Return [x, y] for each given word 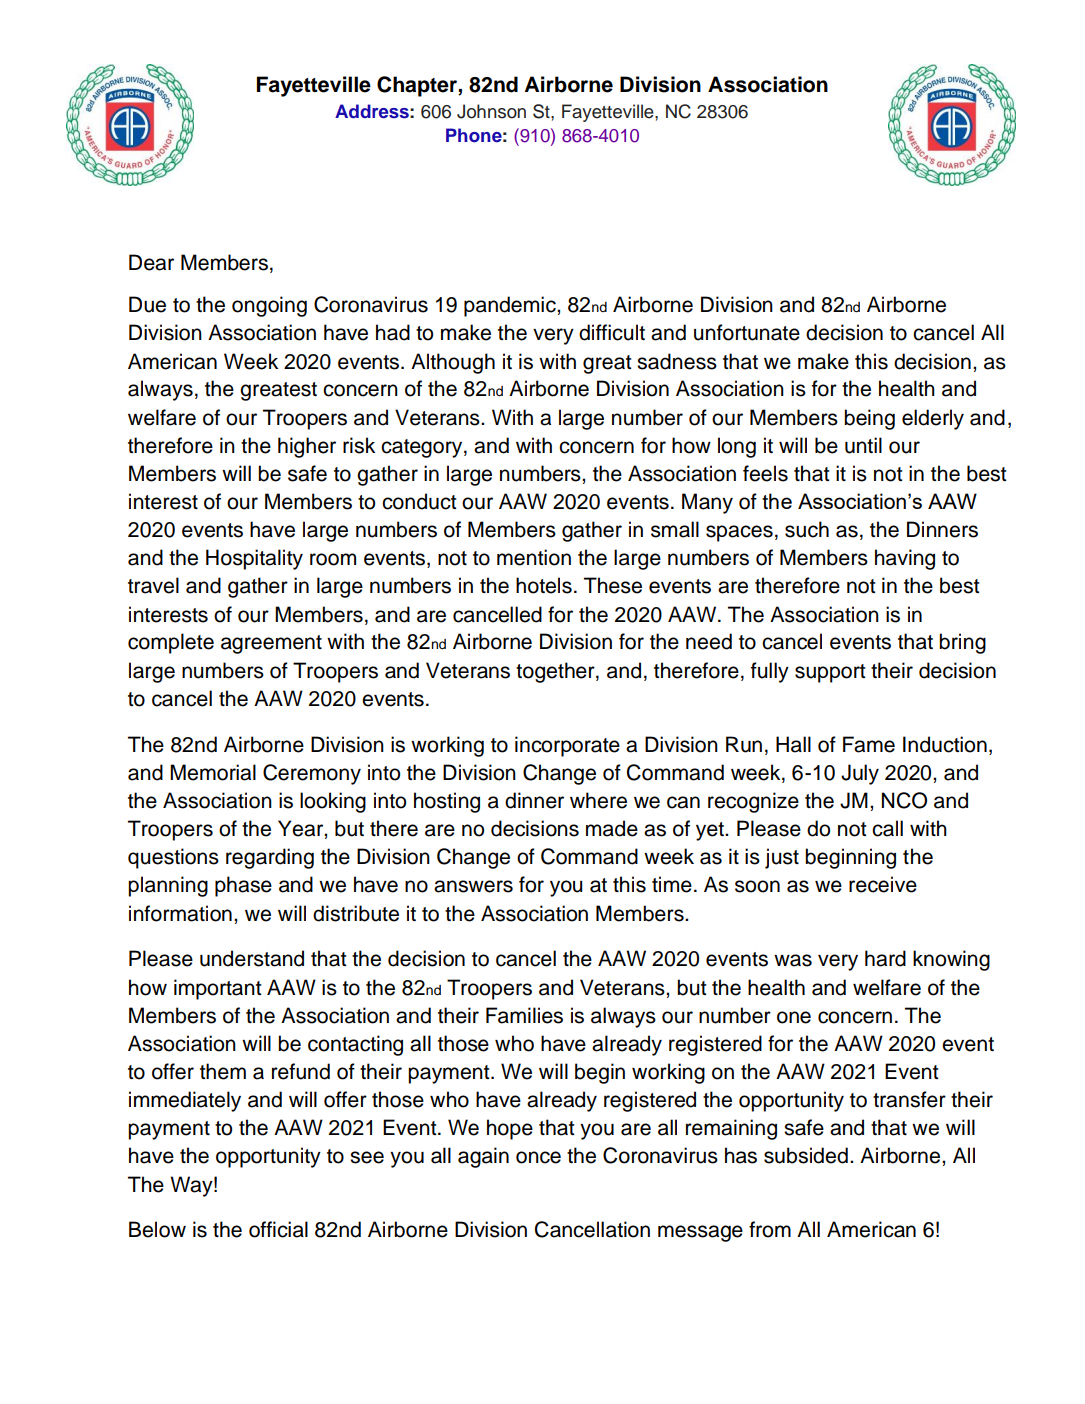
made [612, 828]
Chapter [418, 86]
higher [307, 447]
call [887, 828]
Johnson [491, 111]
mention [534, 557]
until [863, 445]
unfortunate [747, 332]
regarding [270, 858]
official [278, 1229]
